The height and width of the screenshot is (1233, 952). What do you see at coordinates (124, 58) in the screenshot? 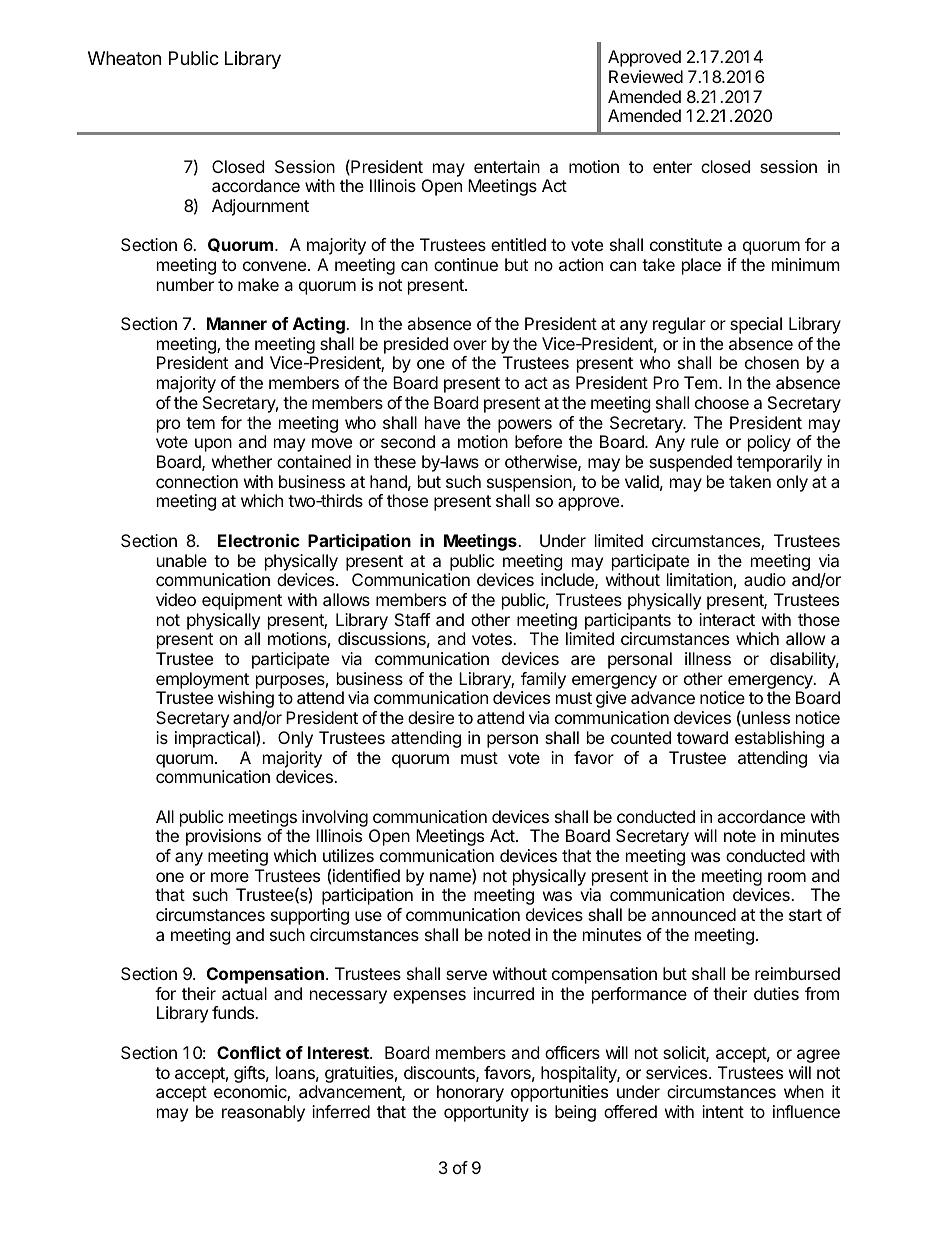
I see `Wheaton` at bounding box center [124, 58].
